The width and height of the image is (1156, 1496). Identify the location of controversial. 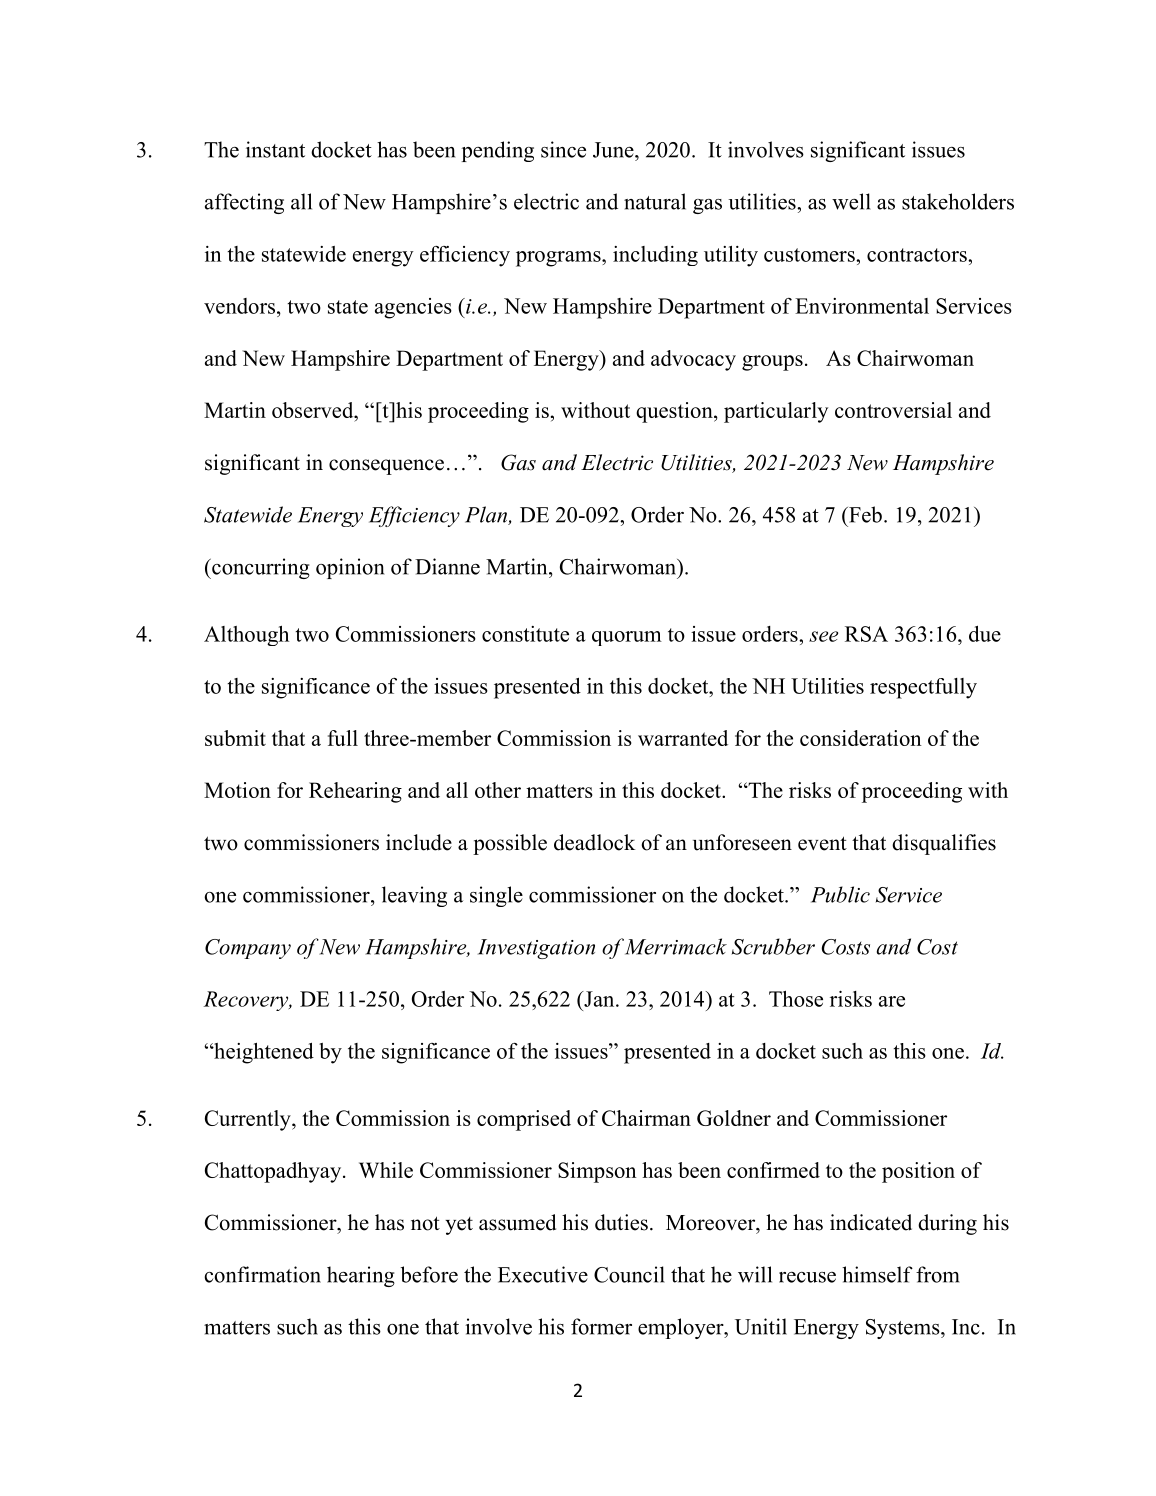
(893, 410).
